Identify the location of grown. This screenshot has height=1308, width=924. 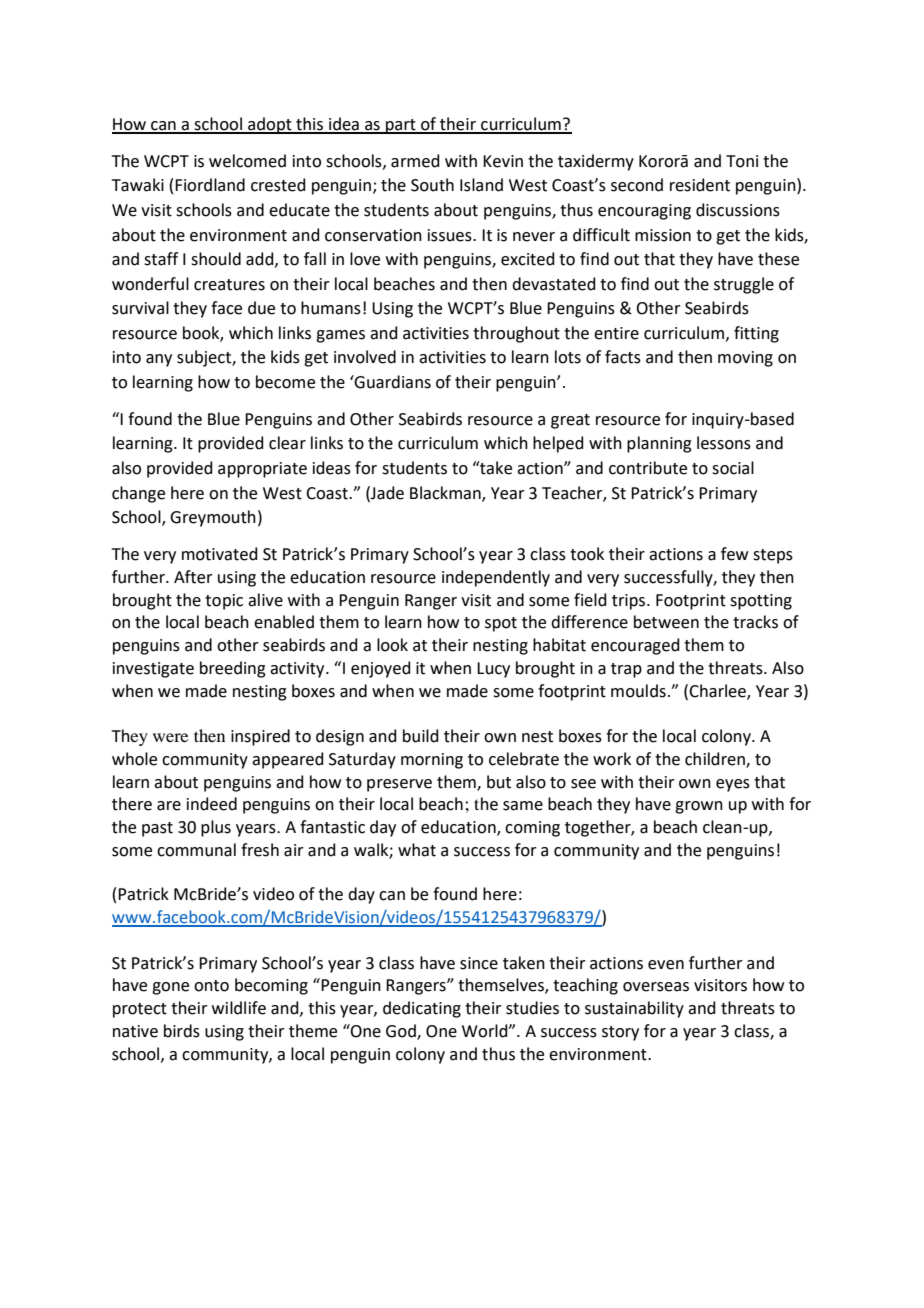
(699, 807).
